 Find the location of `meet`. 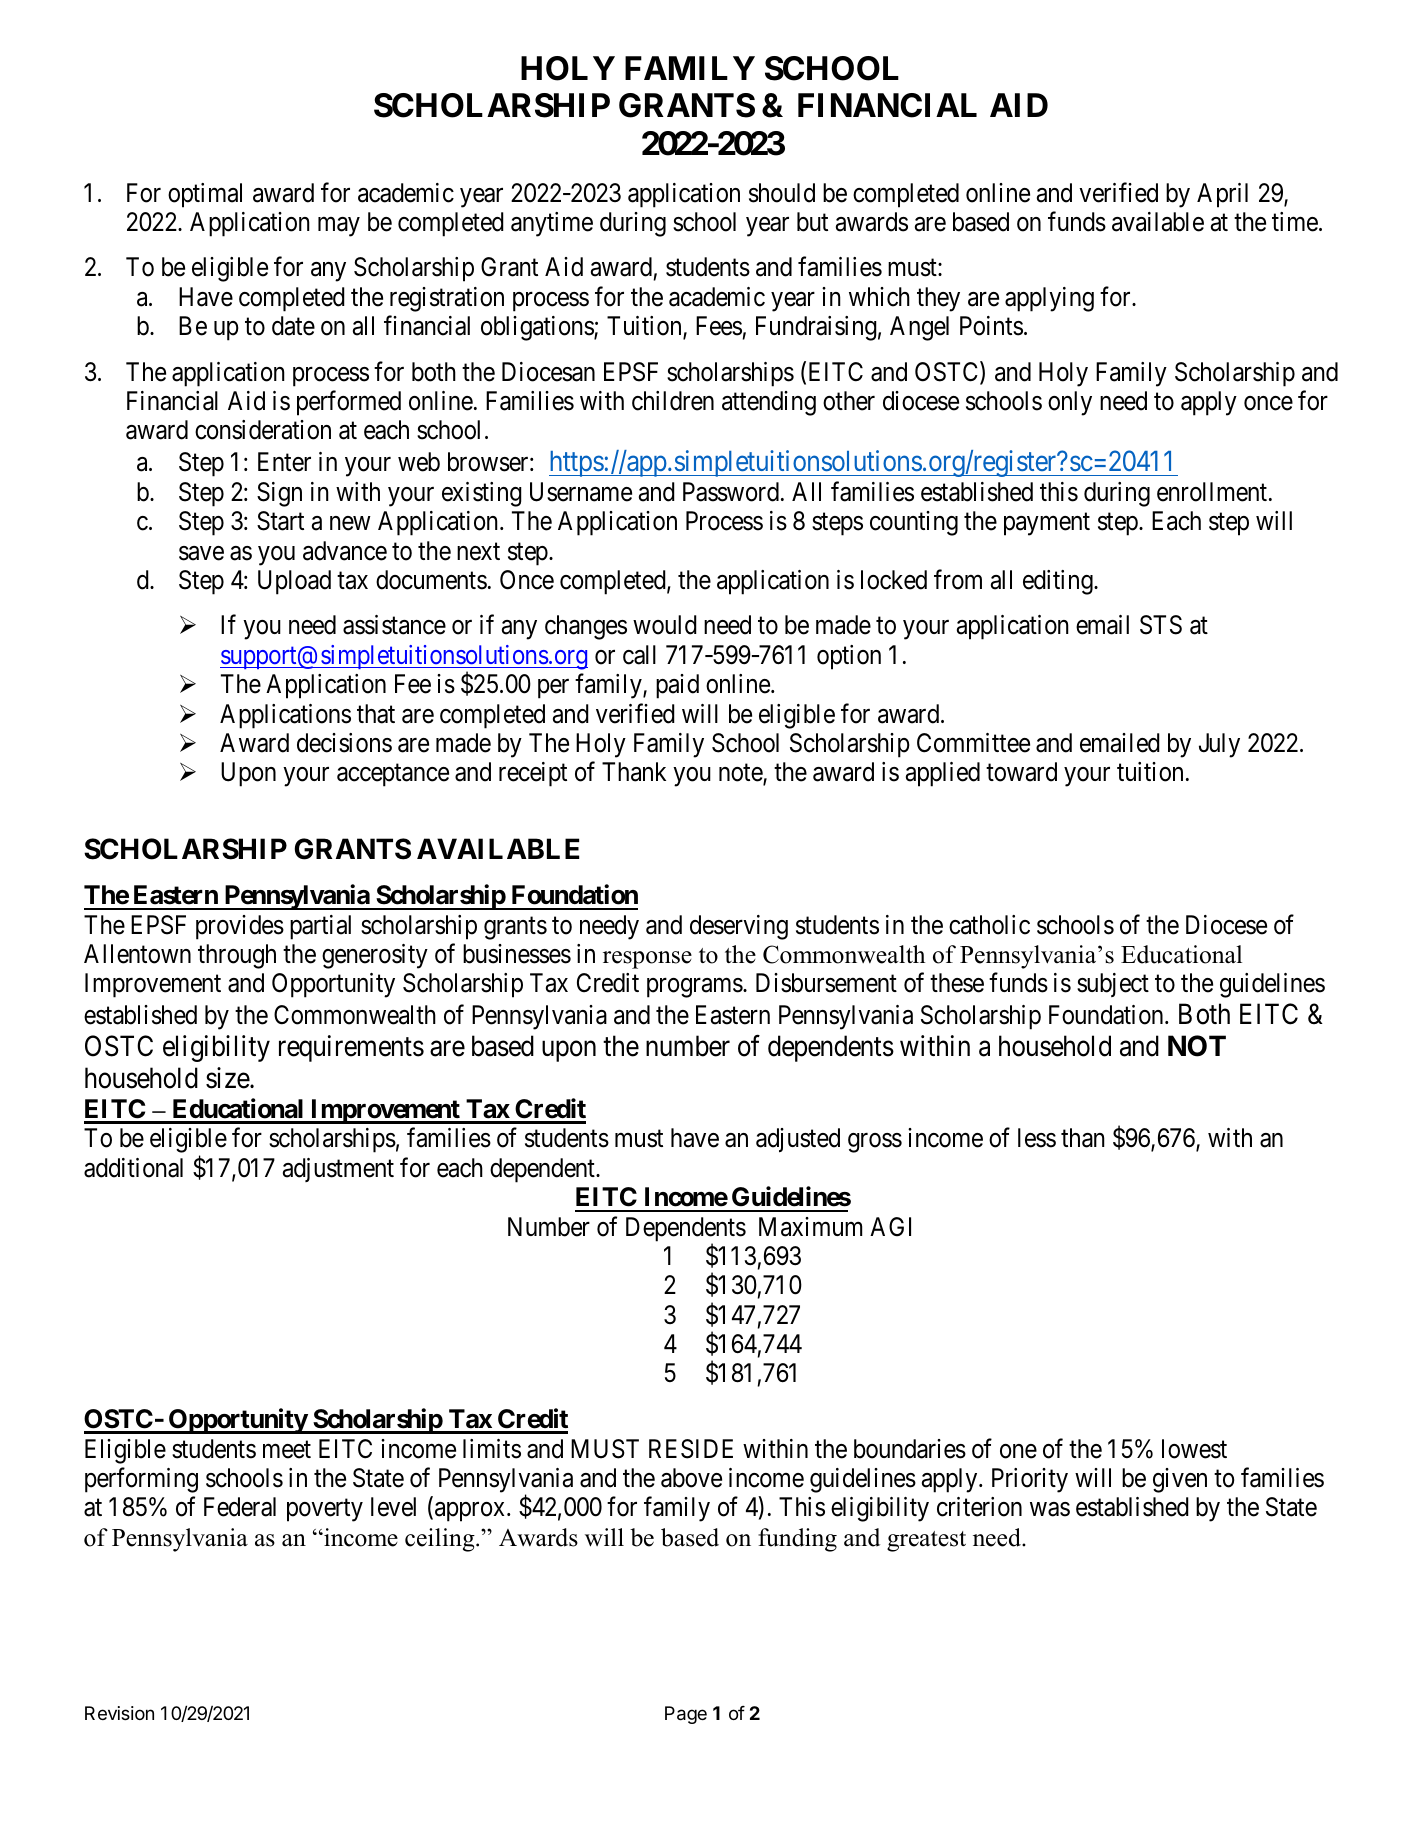

meet is located at coordinates (287, 1450).
